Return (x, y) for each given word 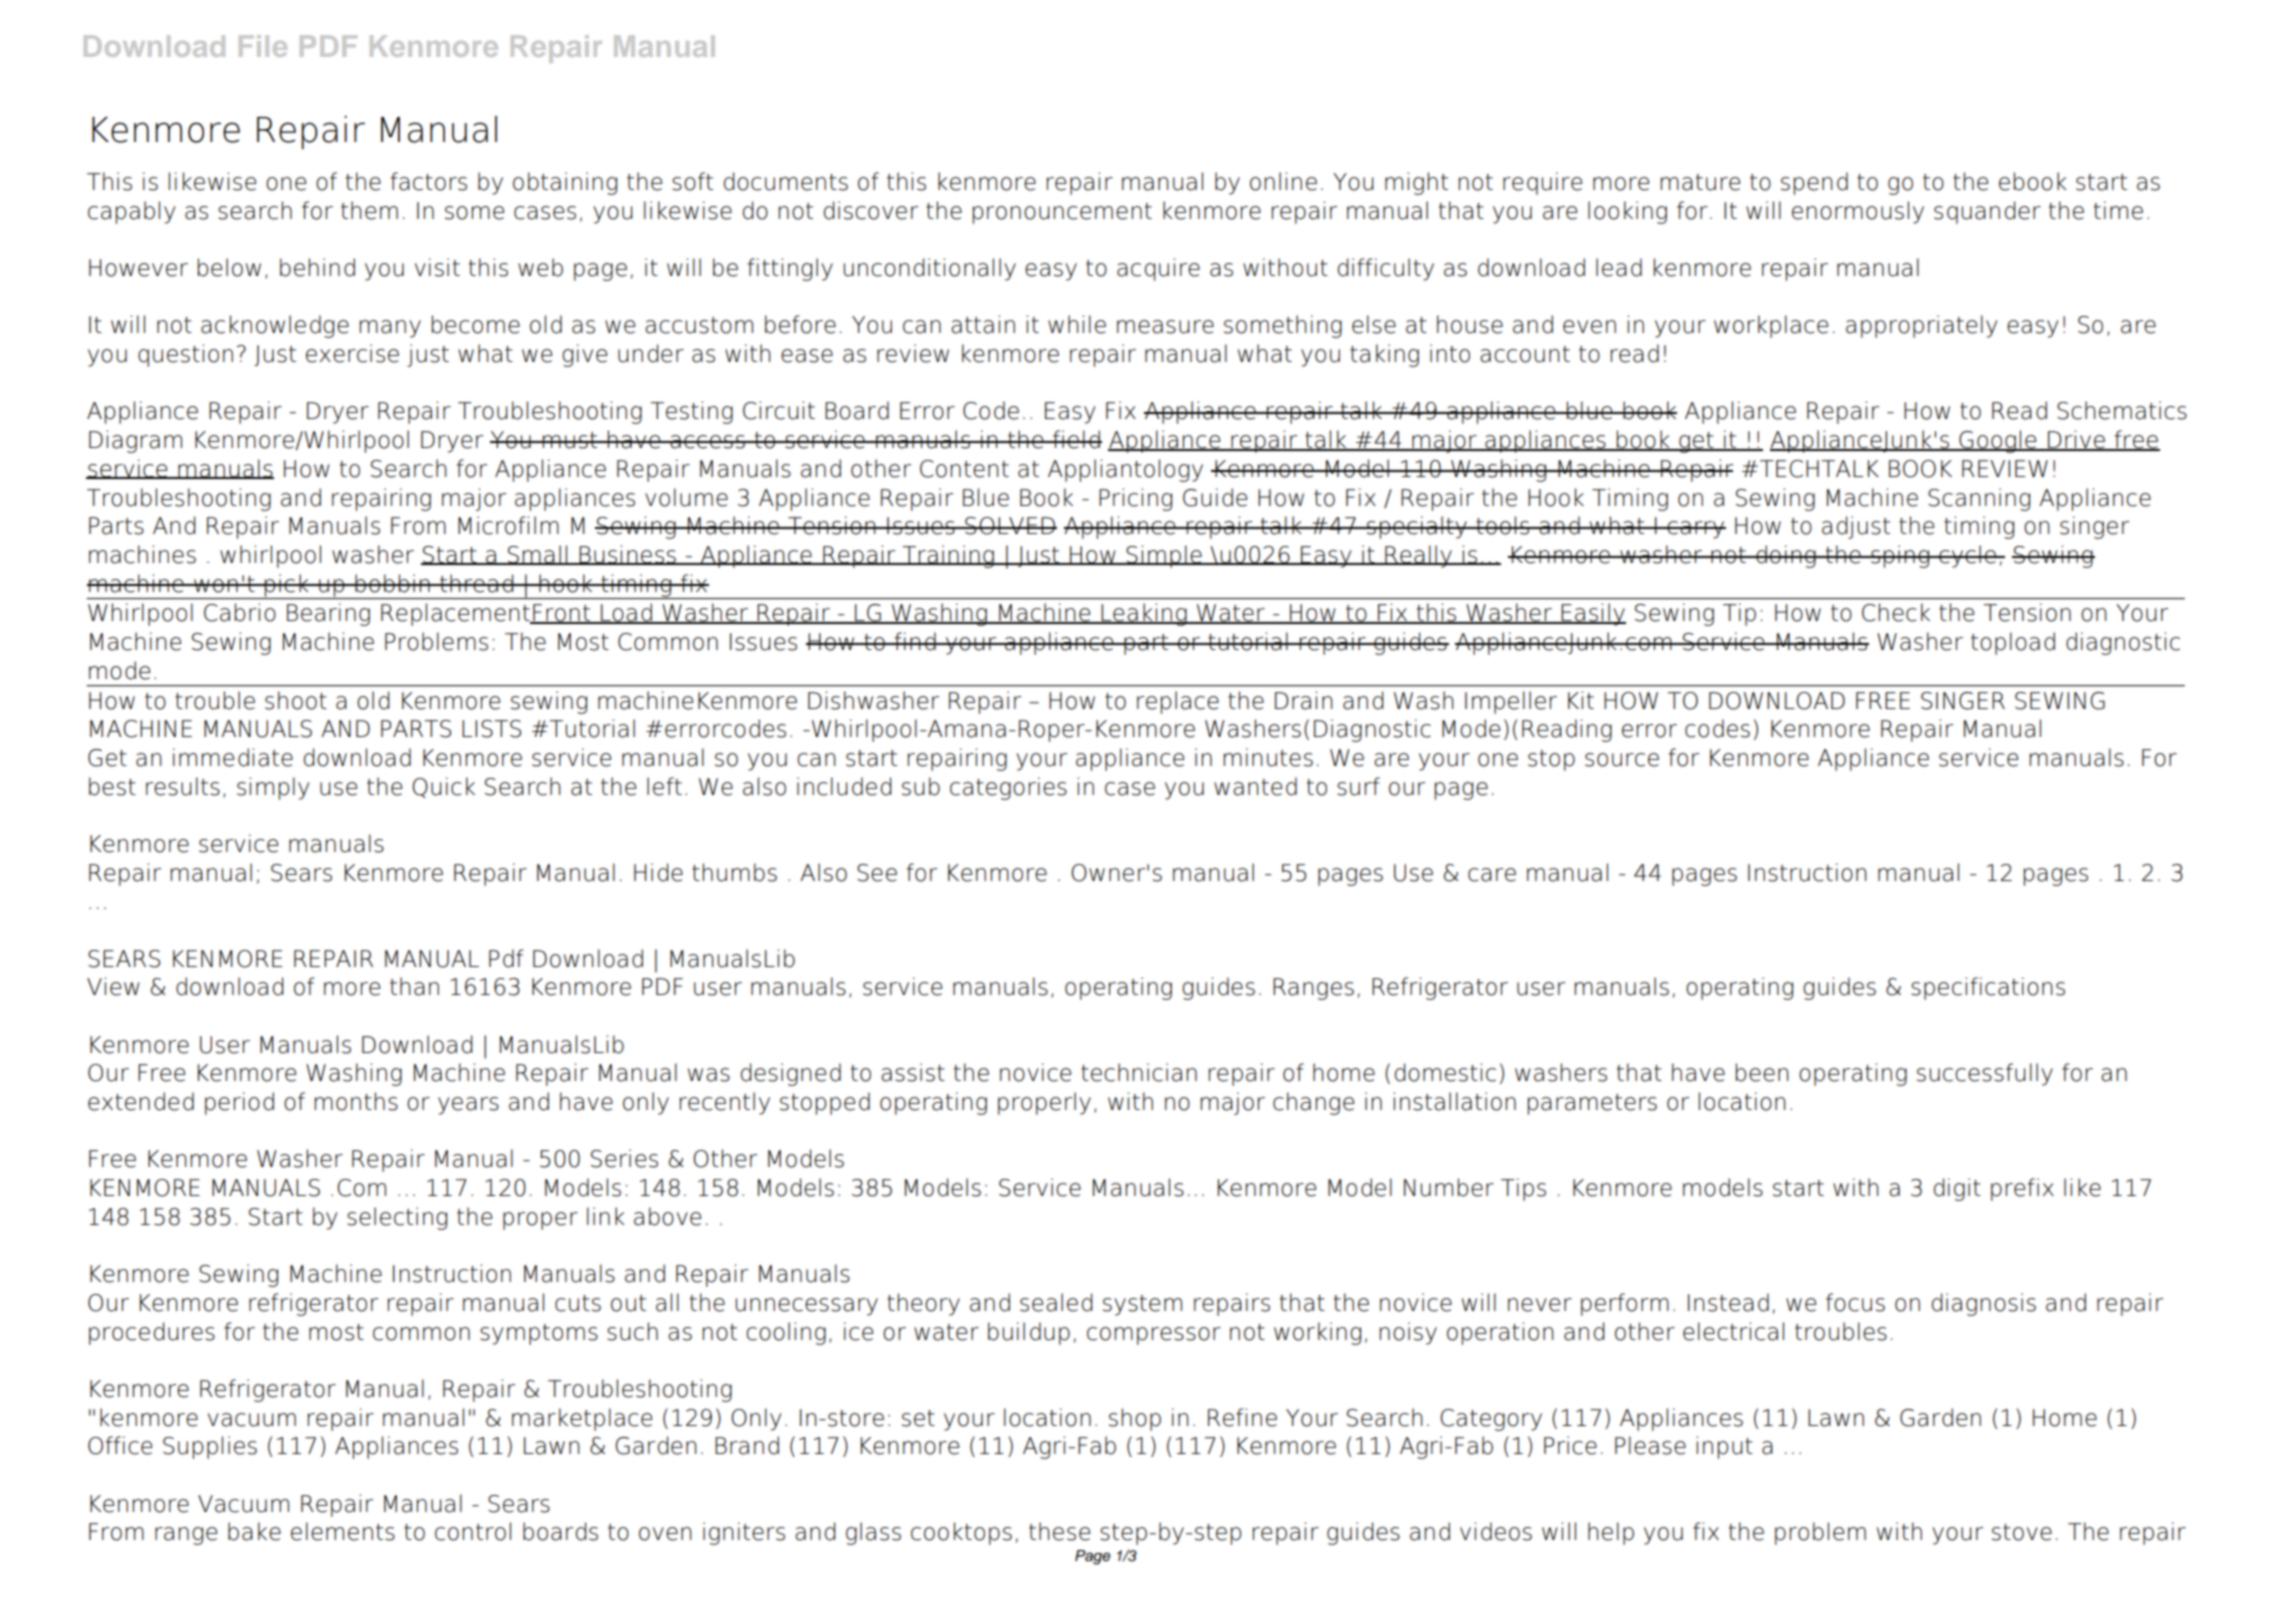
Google (1998, 441)
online (1283, 181)
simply (273, 788)
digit (1957, 1189)
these (1059, 1531)
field (1076, 439)
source (1622, 760)
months (356, 1101)
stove (2022, 1532)
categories (1008, 788)
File (263, 46)
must (570, 440)
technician (1139, 1072)
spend (1814, 183)
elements (343, 1531)
